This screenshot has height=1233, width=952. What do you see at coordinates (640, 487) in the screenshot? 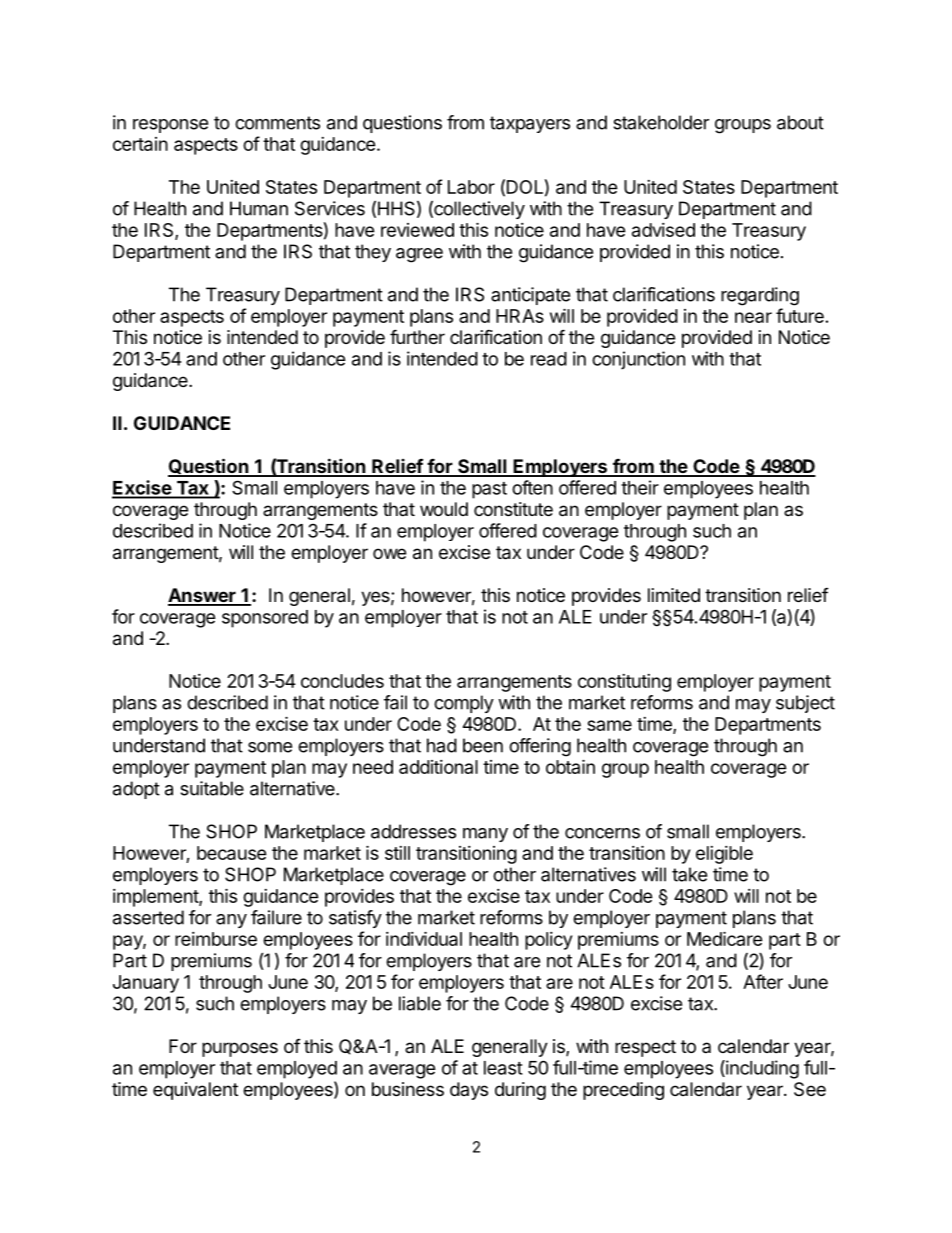
I see `their` at bounding box center [640, 487].
